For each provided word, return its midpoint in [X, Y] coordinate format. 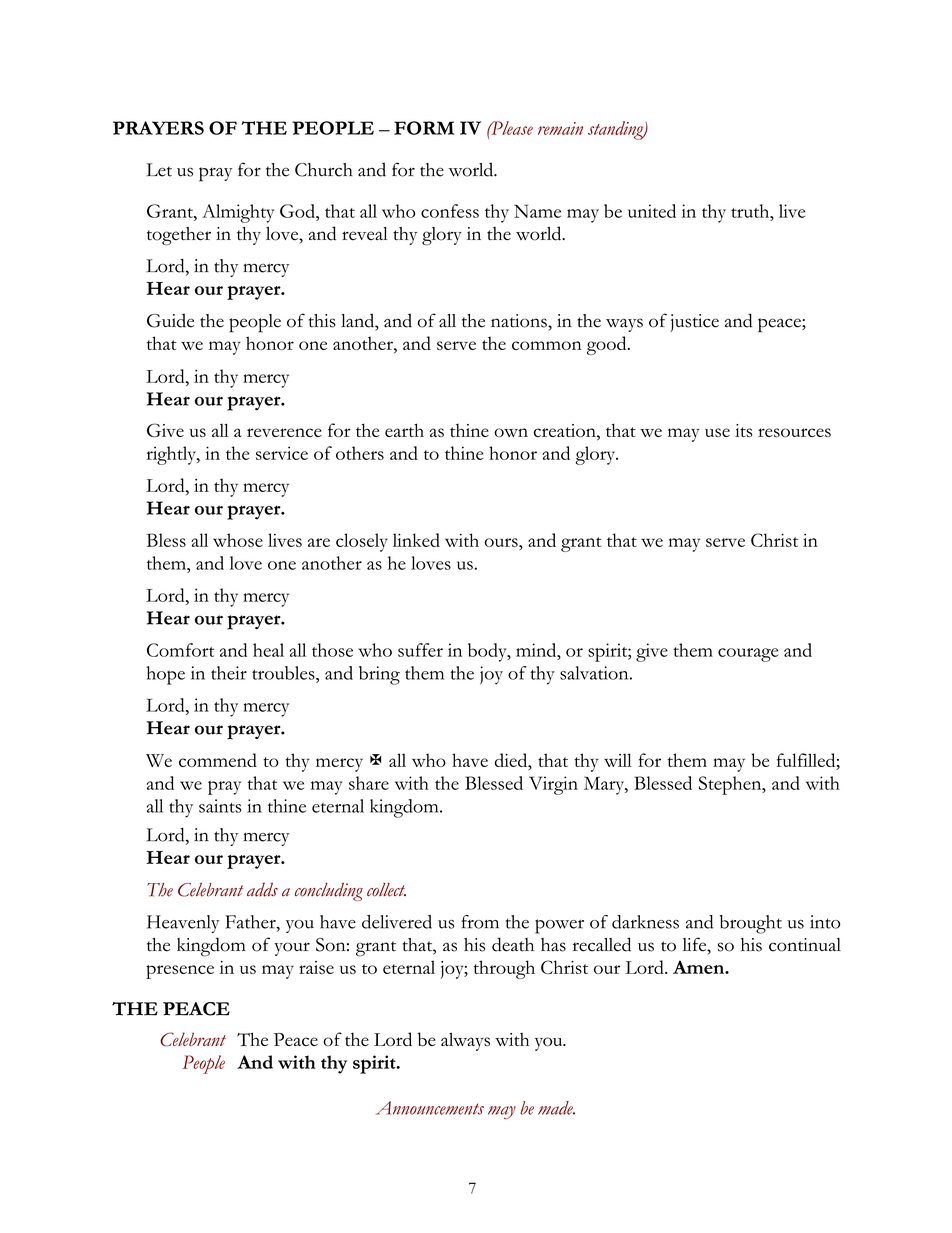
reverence [284, 432]
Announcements [430, 1108]
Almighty [238, 213]
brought [750, 924]
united [652, 211]
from [480, 922]
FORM [424, 128]
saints [220, 806]
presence [180, 972]
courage [748, 655]
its [743, 431]
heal [268, 650]
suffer [420, 650]
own [511, 432]
